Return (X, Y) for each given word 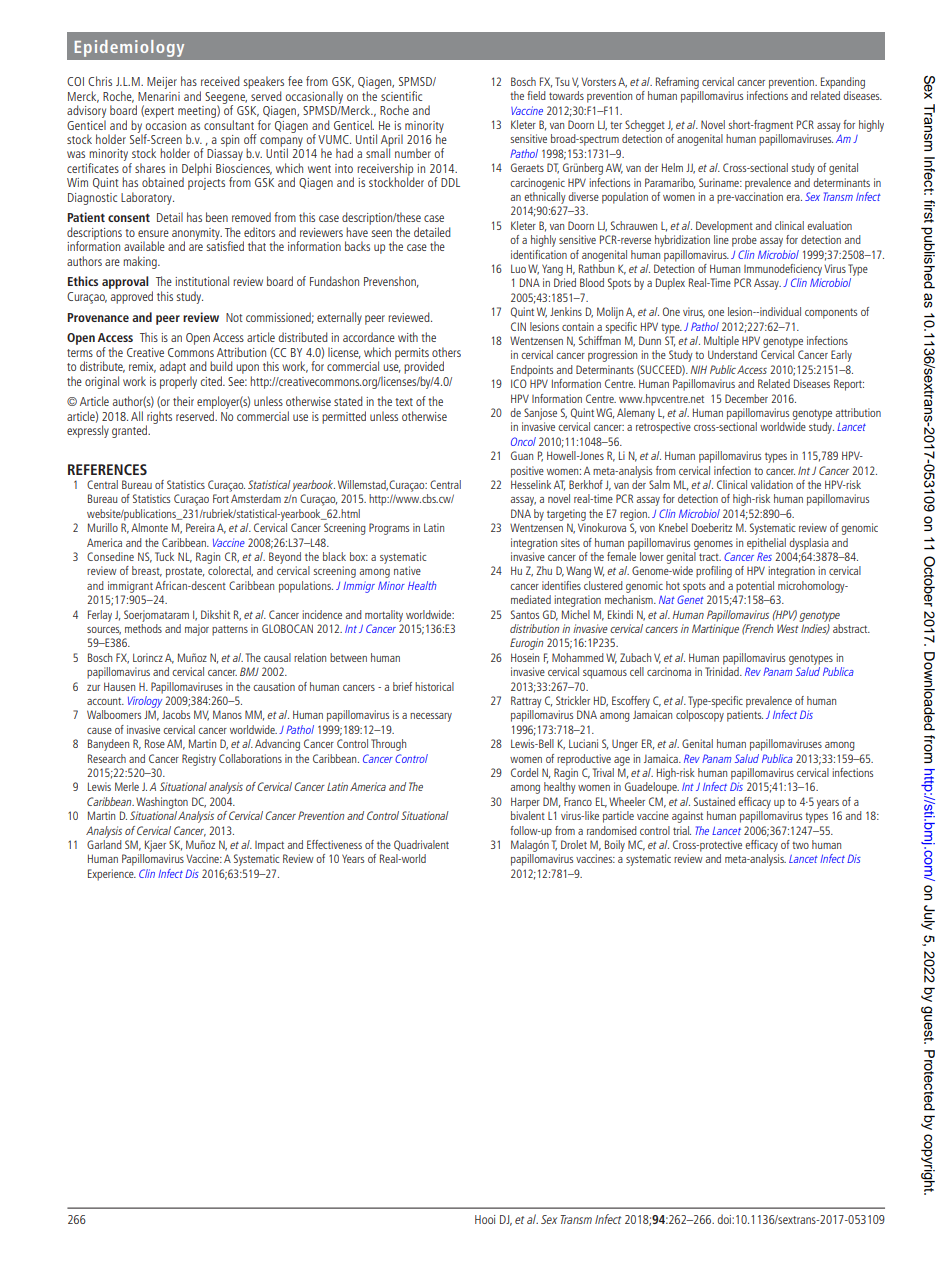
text (404, 402)
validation (772, 484)
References (107, 469)
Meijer (162, 83)
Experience (112, 875)
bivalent (528, 815)
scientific (401, 96)
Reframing (677, 83)
